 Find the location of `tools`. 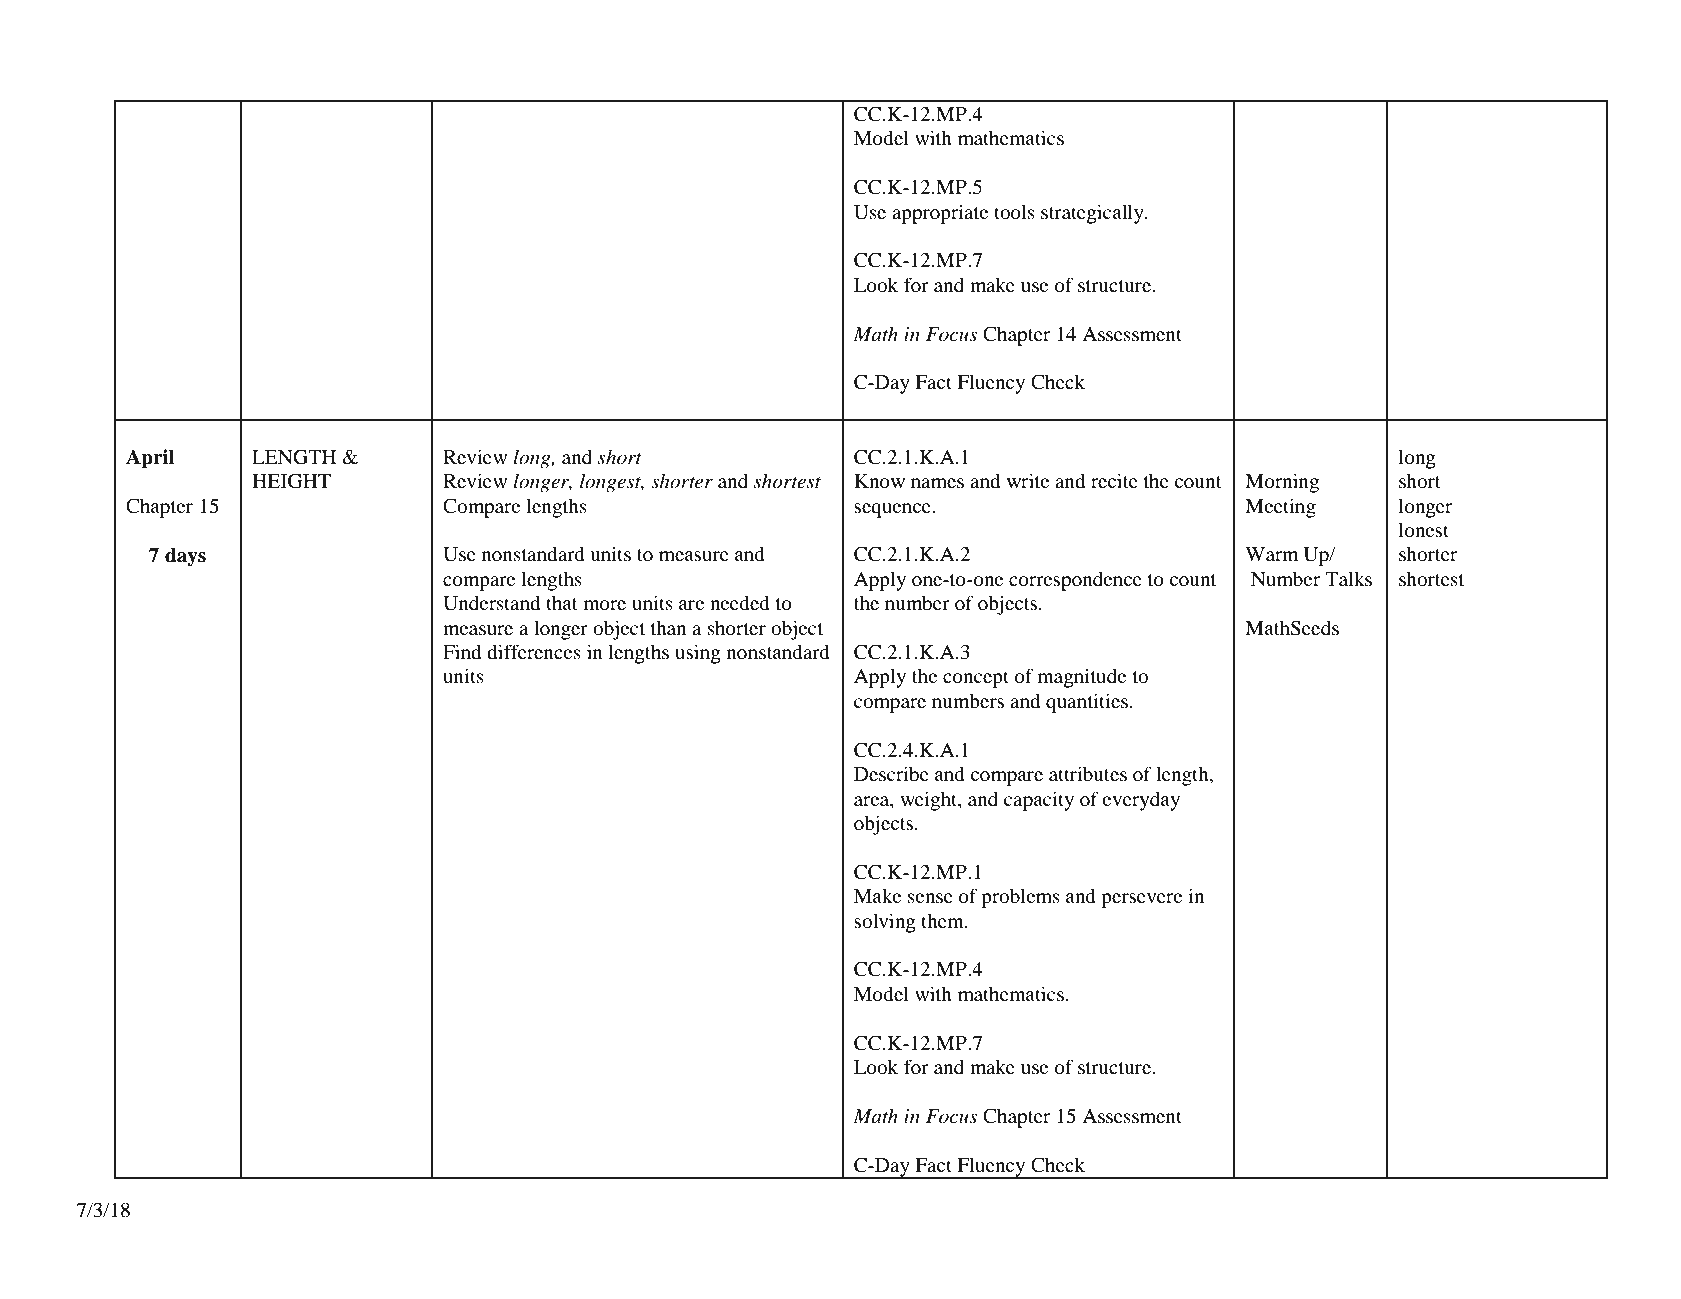

tools is located at coordinates (1014, 212).
